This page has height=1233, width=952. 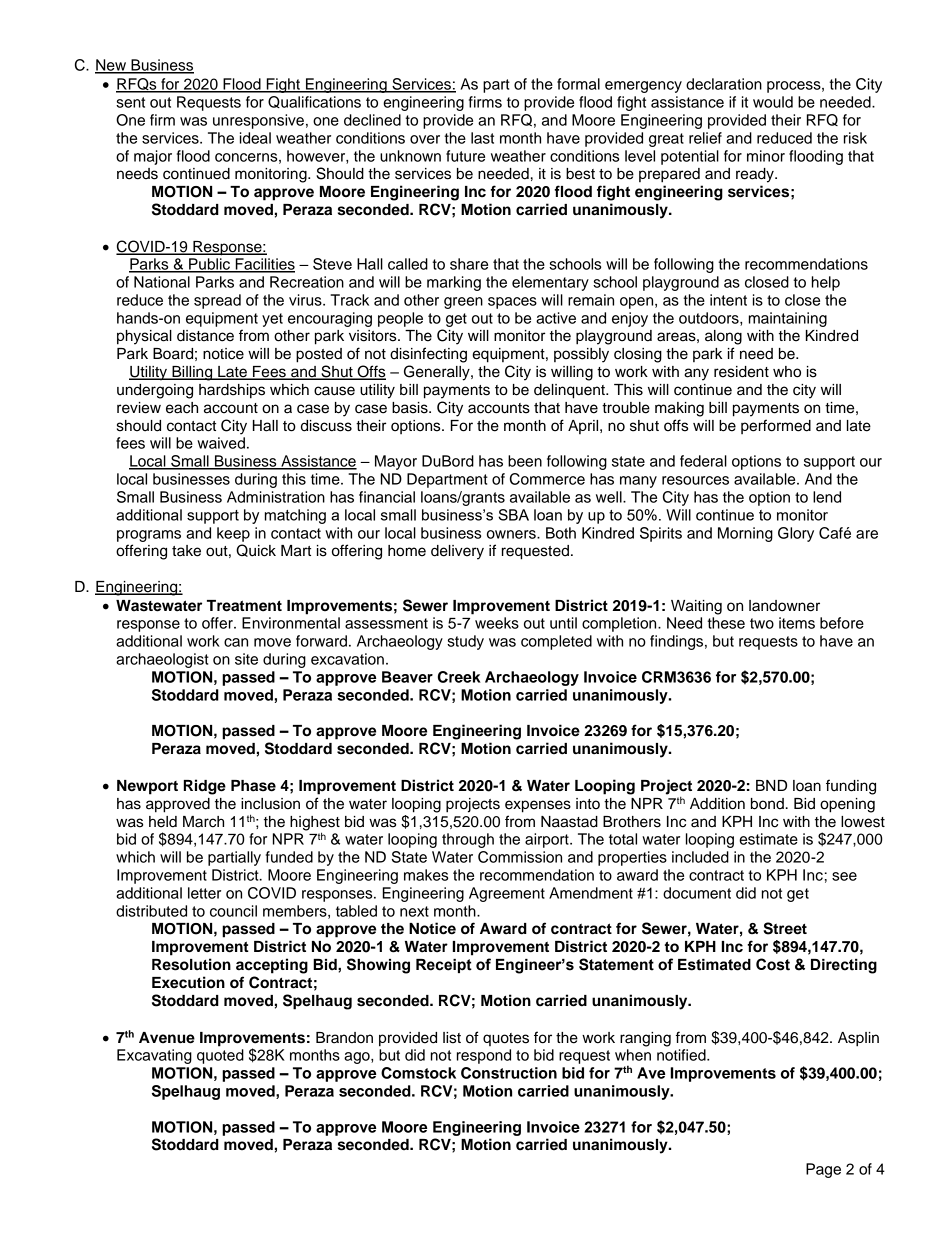 I want to click on can, so click(x=236, y=642).
